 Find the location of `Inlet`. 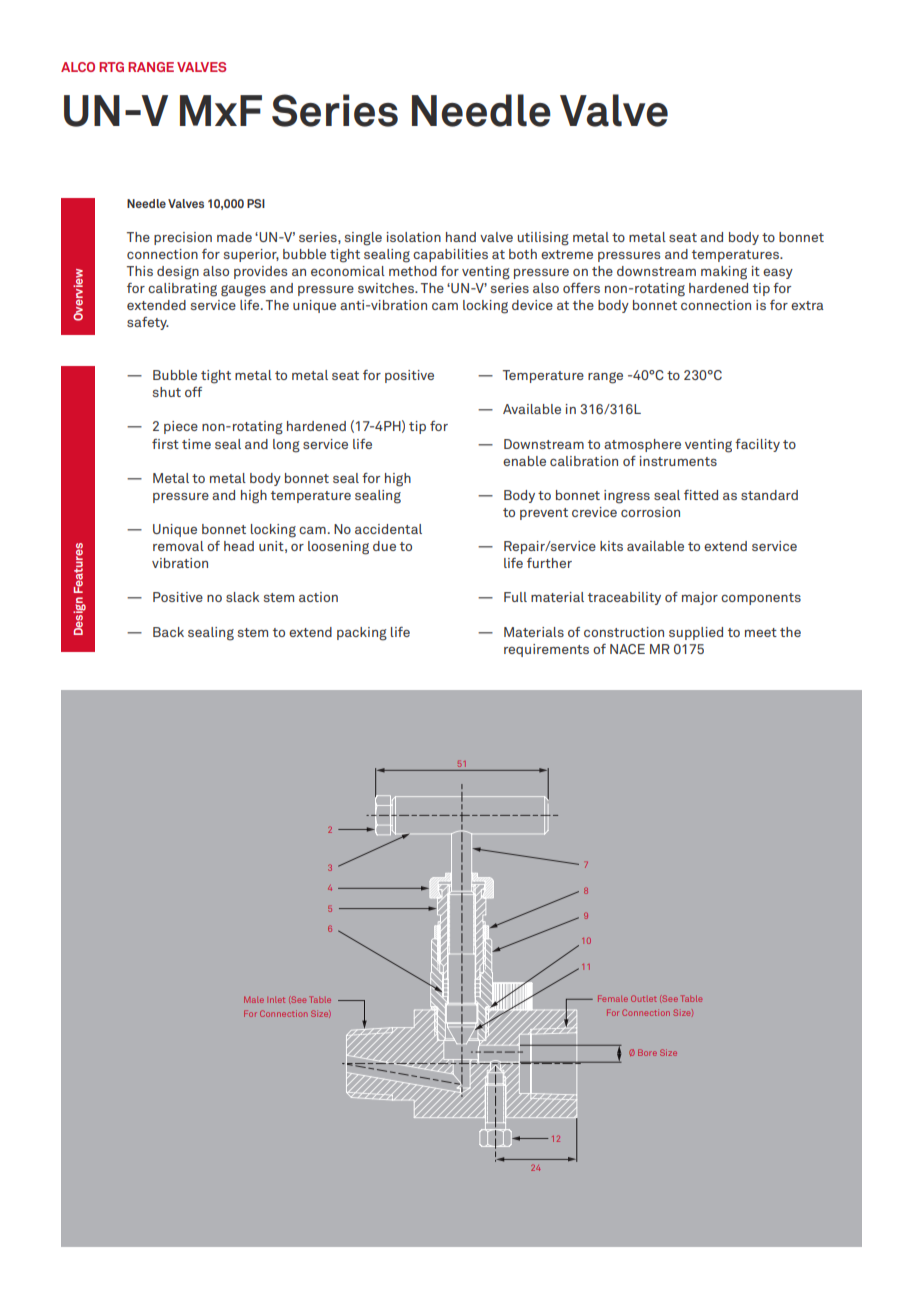

Inlet is located at coordinates (276, 1000).
